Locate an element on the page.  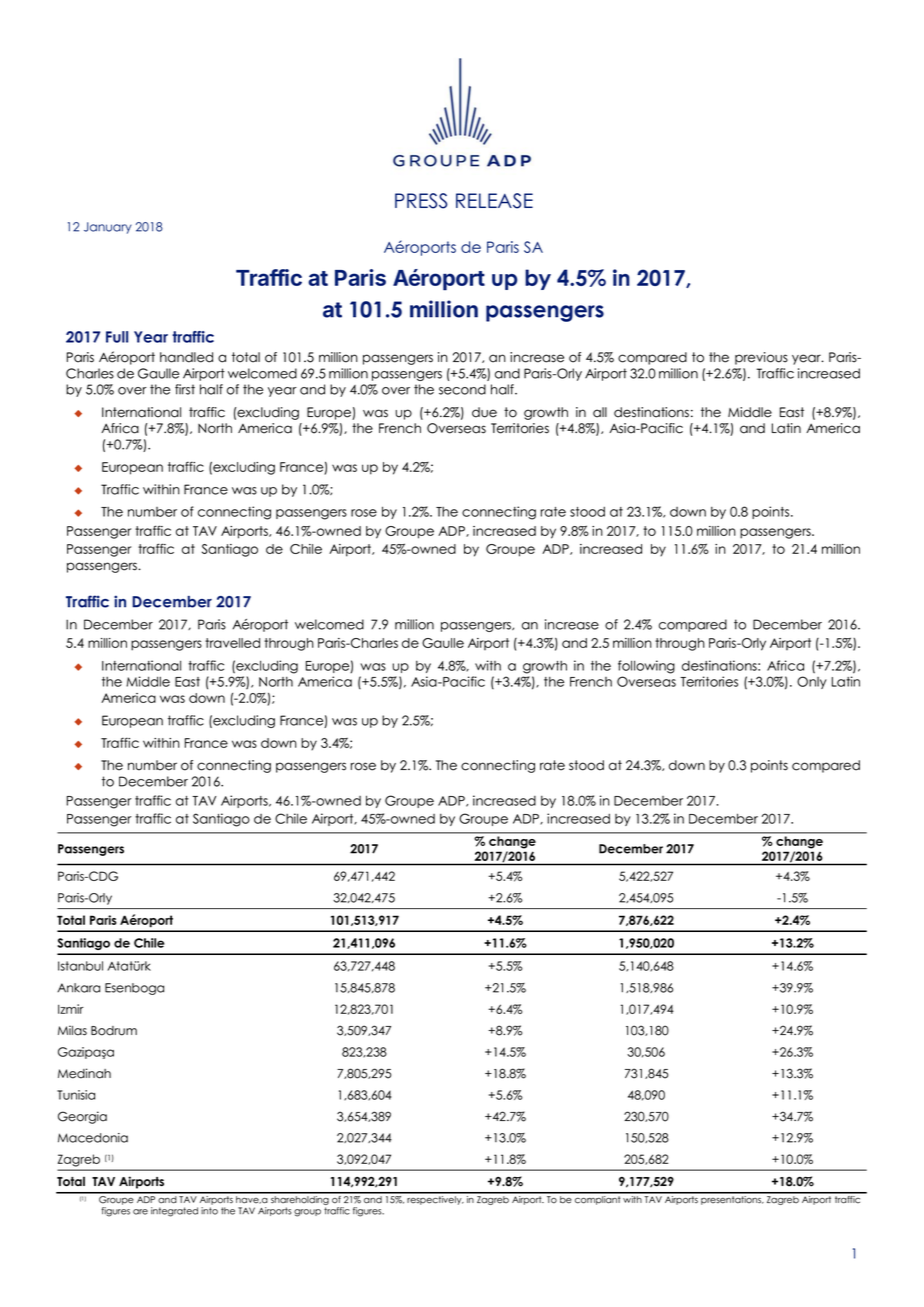
due is located at coordinates (484, 412).
